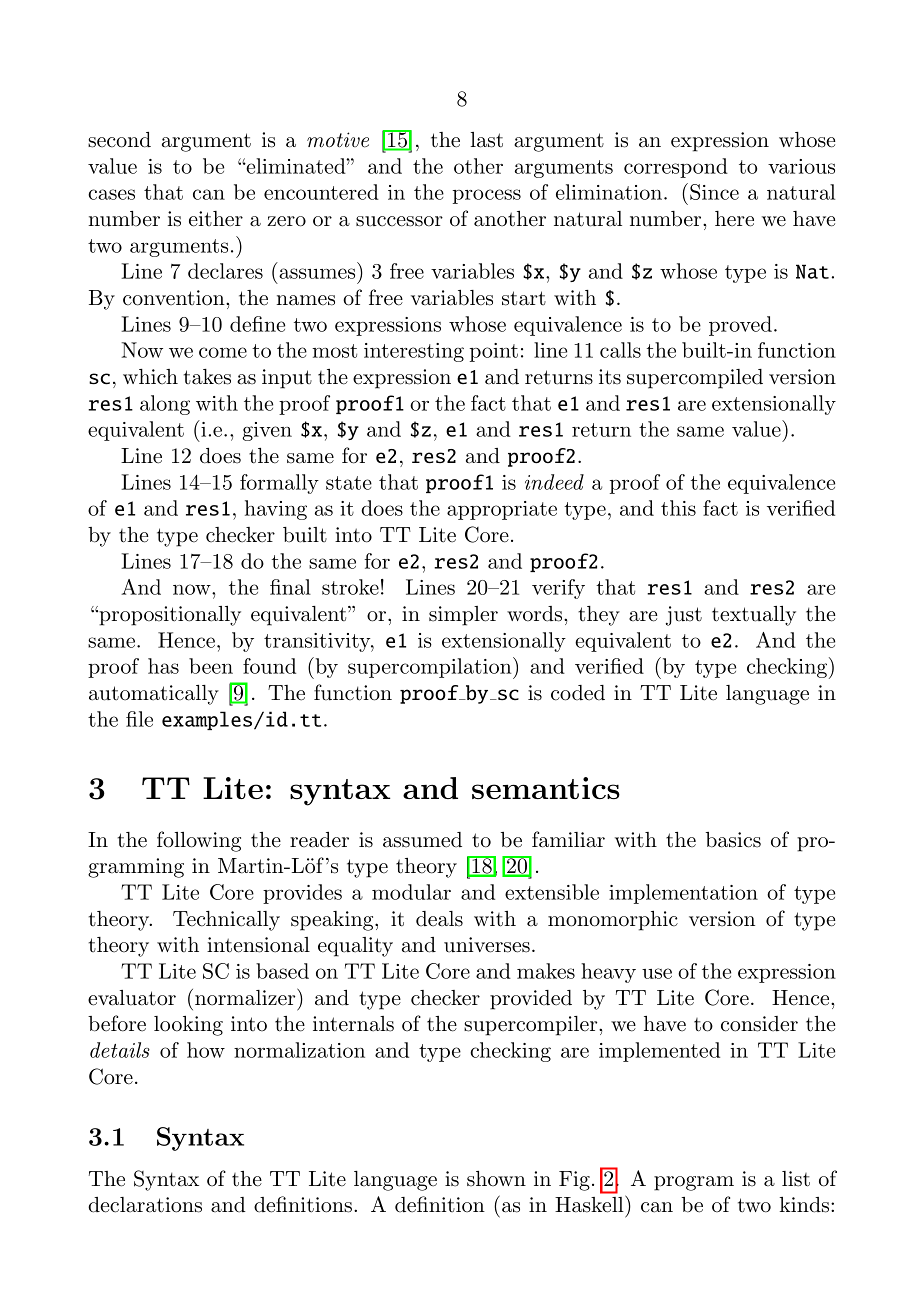 Image resolution: width=924 pixels, height=1311 pixels. Describe the element at coordinates (463, 616) in the screenshot. I see `simpler` at that location.
